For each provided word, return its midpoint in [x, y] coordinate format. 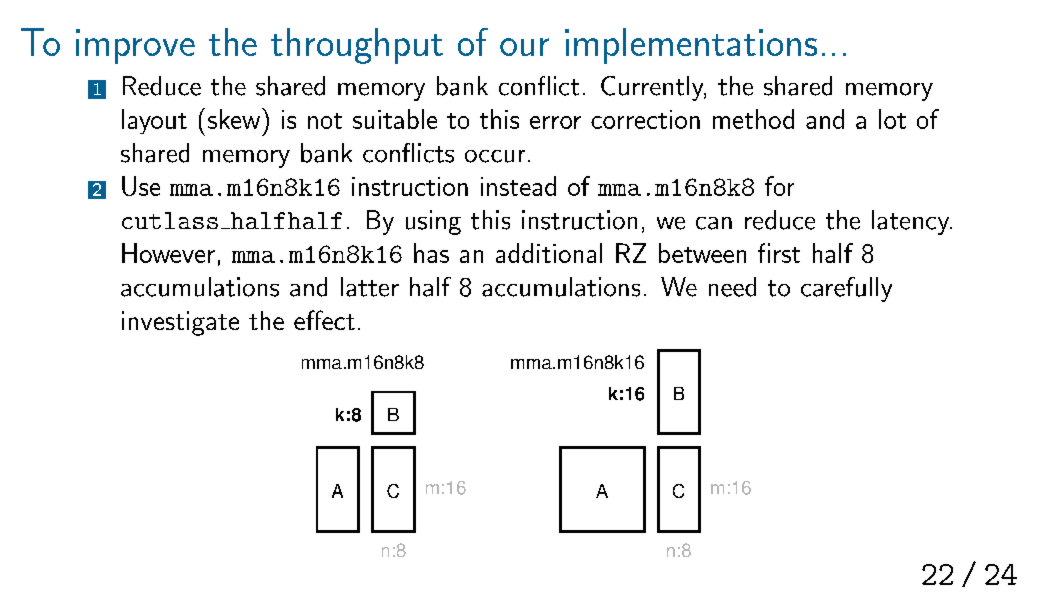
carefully [846, 289]
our [524, 47]
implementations [691, 46]
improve [135, 46]
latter [370, 287]
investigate [180, 323]
